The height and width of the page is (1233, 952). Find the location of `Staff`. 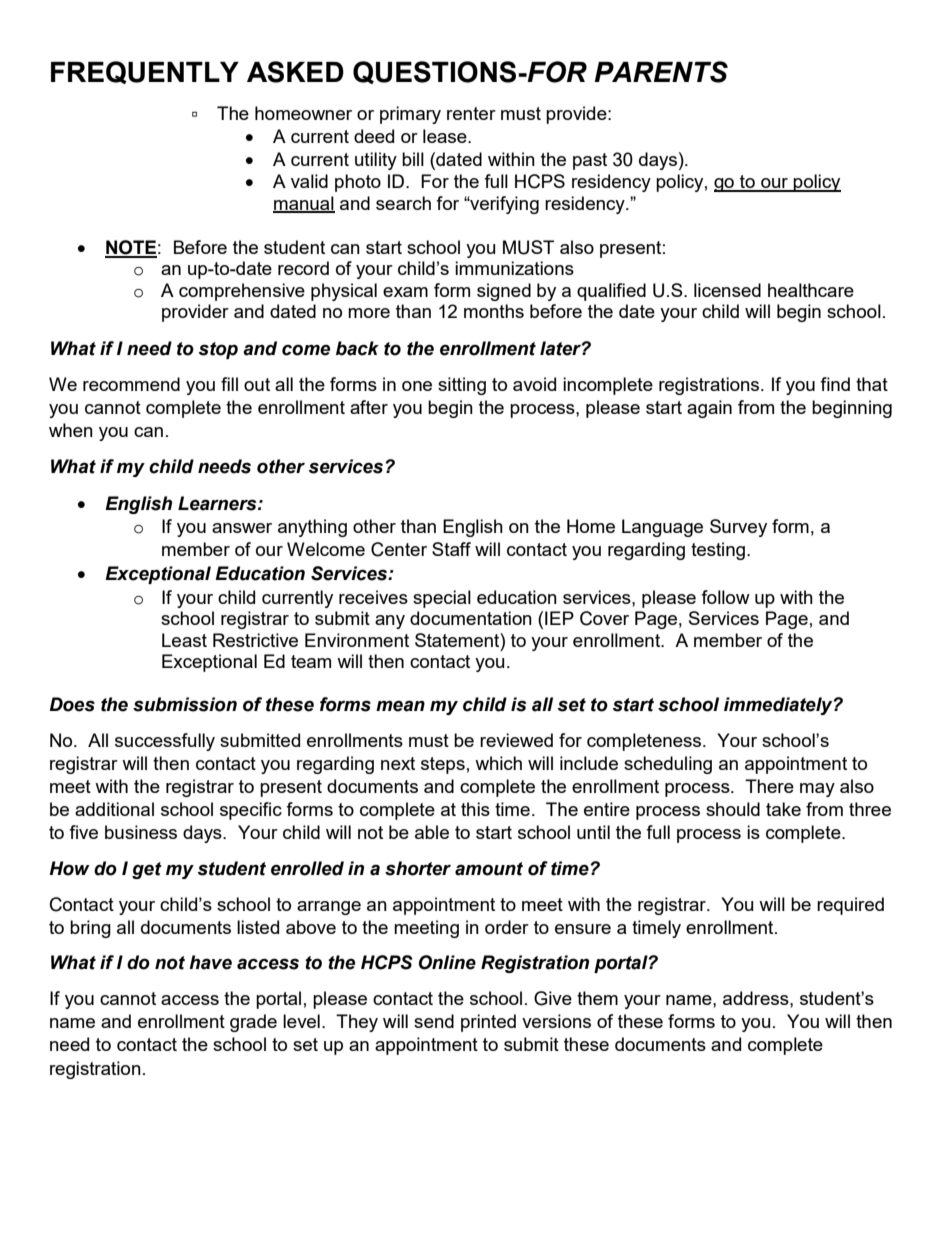

Staff is located at coordinates (451, 549).
